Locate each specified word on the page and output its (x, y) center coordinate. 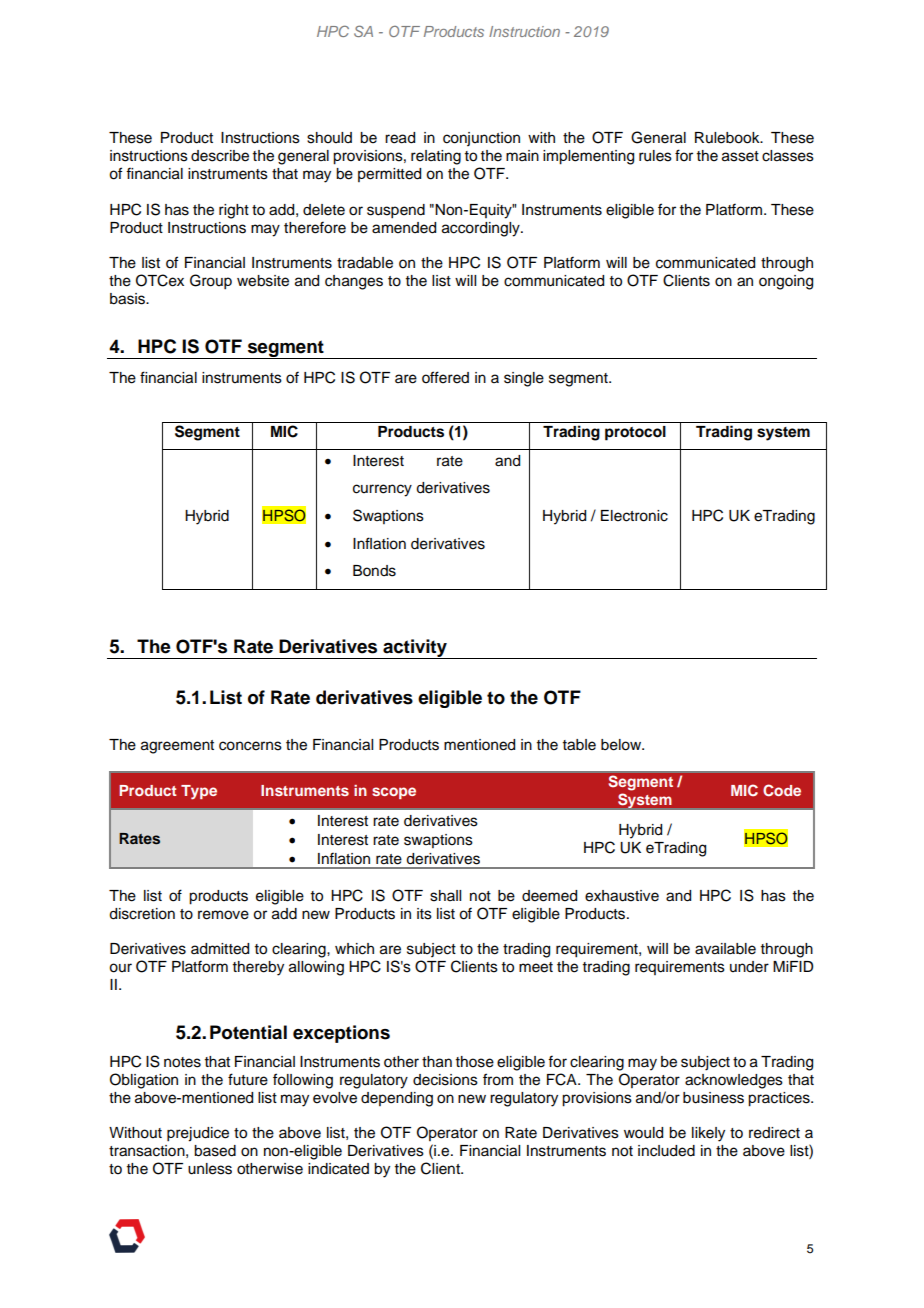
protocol (635, 433)
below (622, 745)
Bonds (374, 571)
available (725, 949)
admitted (220, 949)
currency (382, 490)
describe (220, 156)
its (424, 914)
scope (394, 793)
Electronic (634, 516)
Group (211, 282)
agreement (177, 747)
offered (445, 377)
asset (740, 156)
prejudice (198, 1134)
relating (436, 157)
